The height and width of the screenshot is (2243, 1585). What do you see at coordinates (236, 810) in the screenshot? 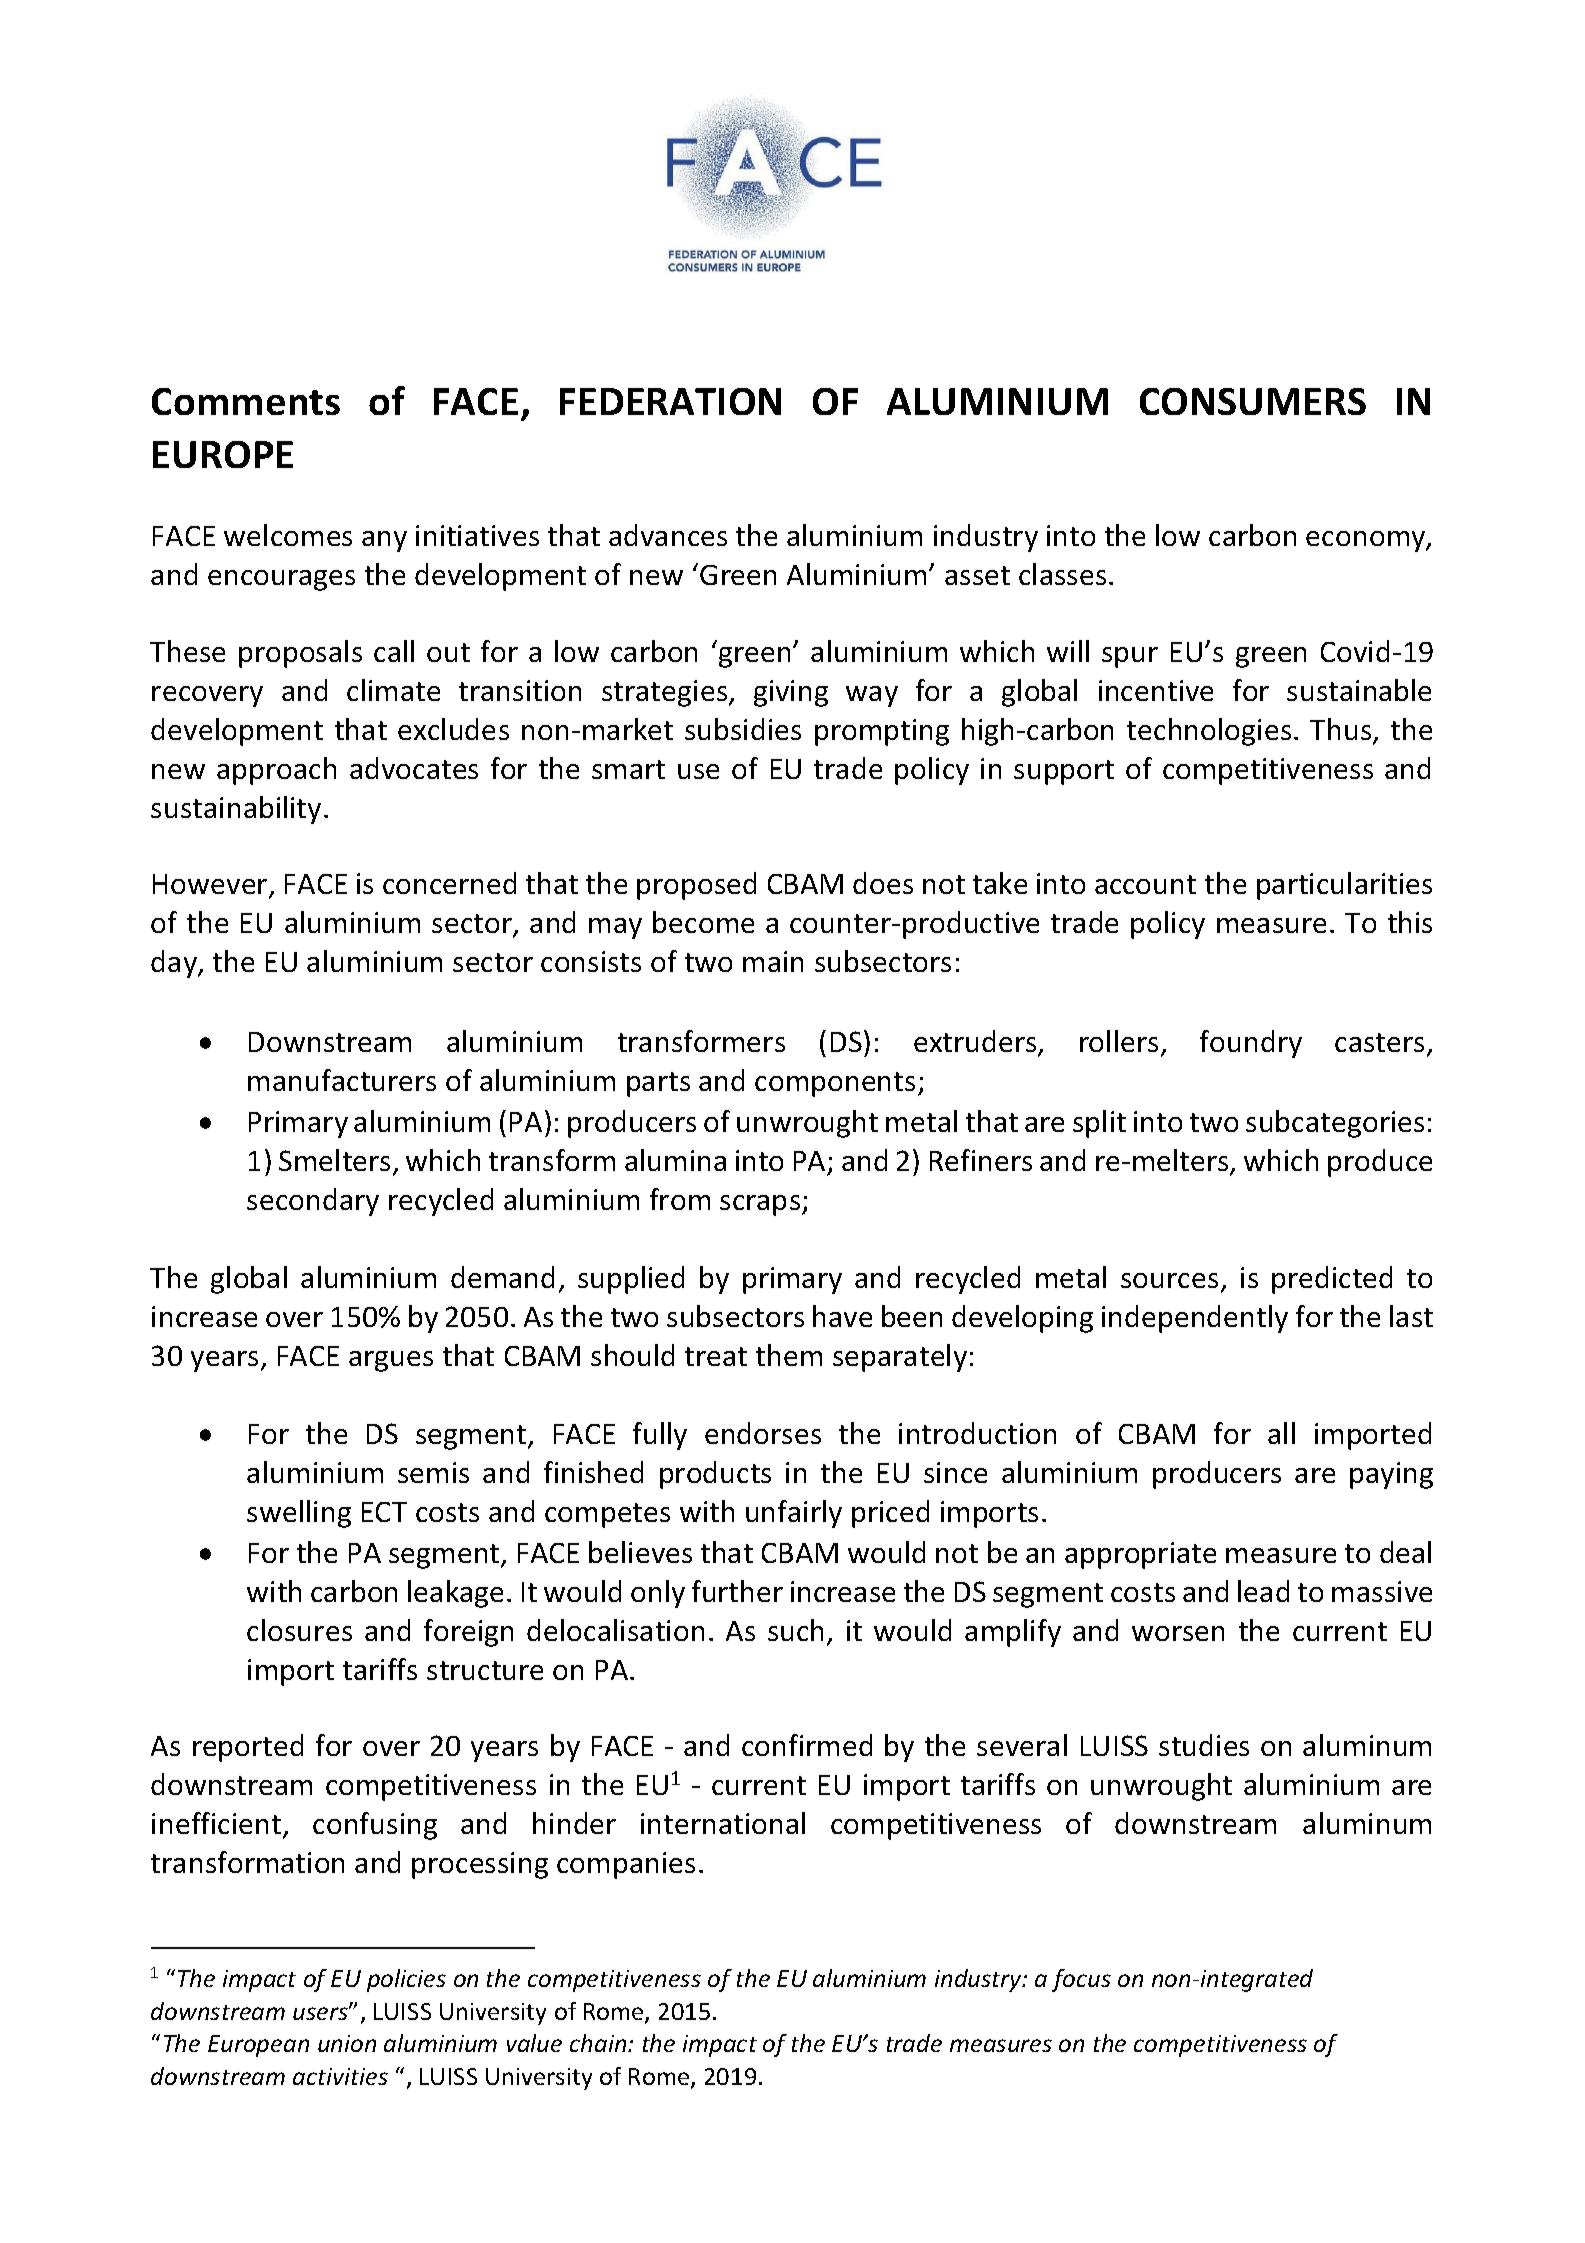
I see `sustainability` at bounding box center [236, 810].
